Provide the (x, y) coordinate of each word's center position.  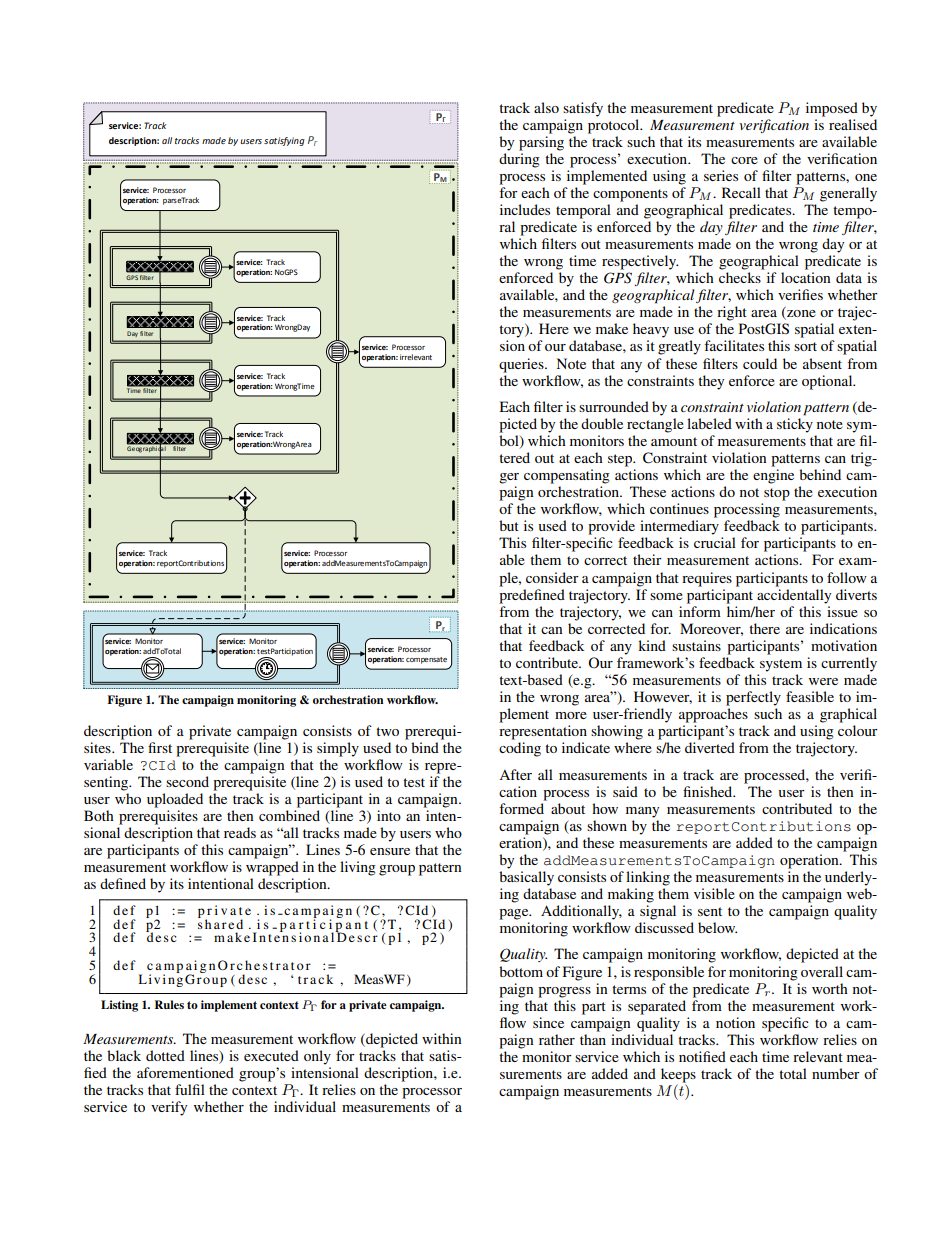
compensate (426, 660)
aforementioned (185, 1072)
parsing (541, 143)
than (593, 1039)
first (160, 747)
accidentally (794, 596)
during (519, 160)
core (744, 160)
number (836, 1073)
